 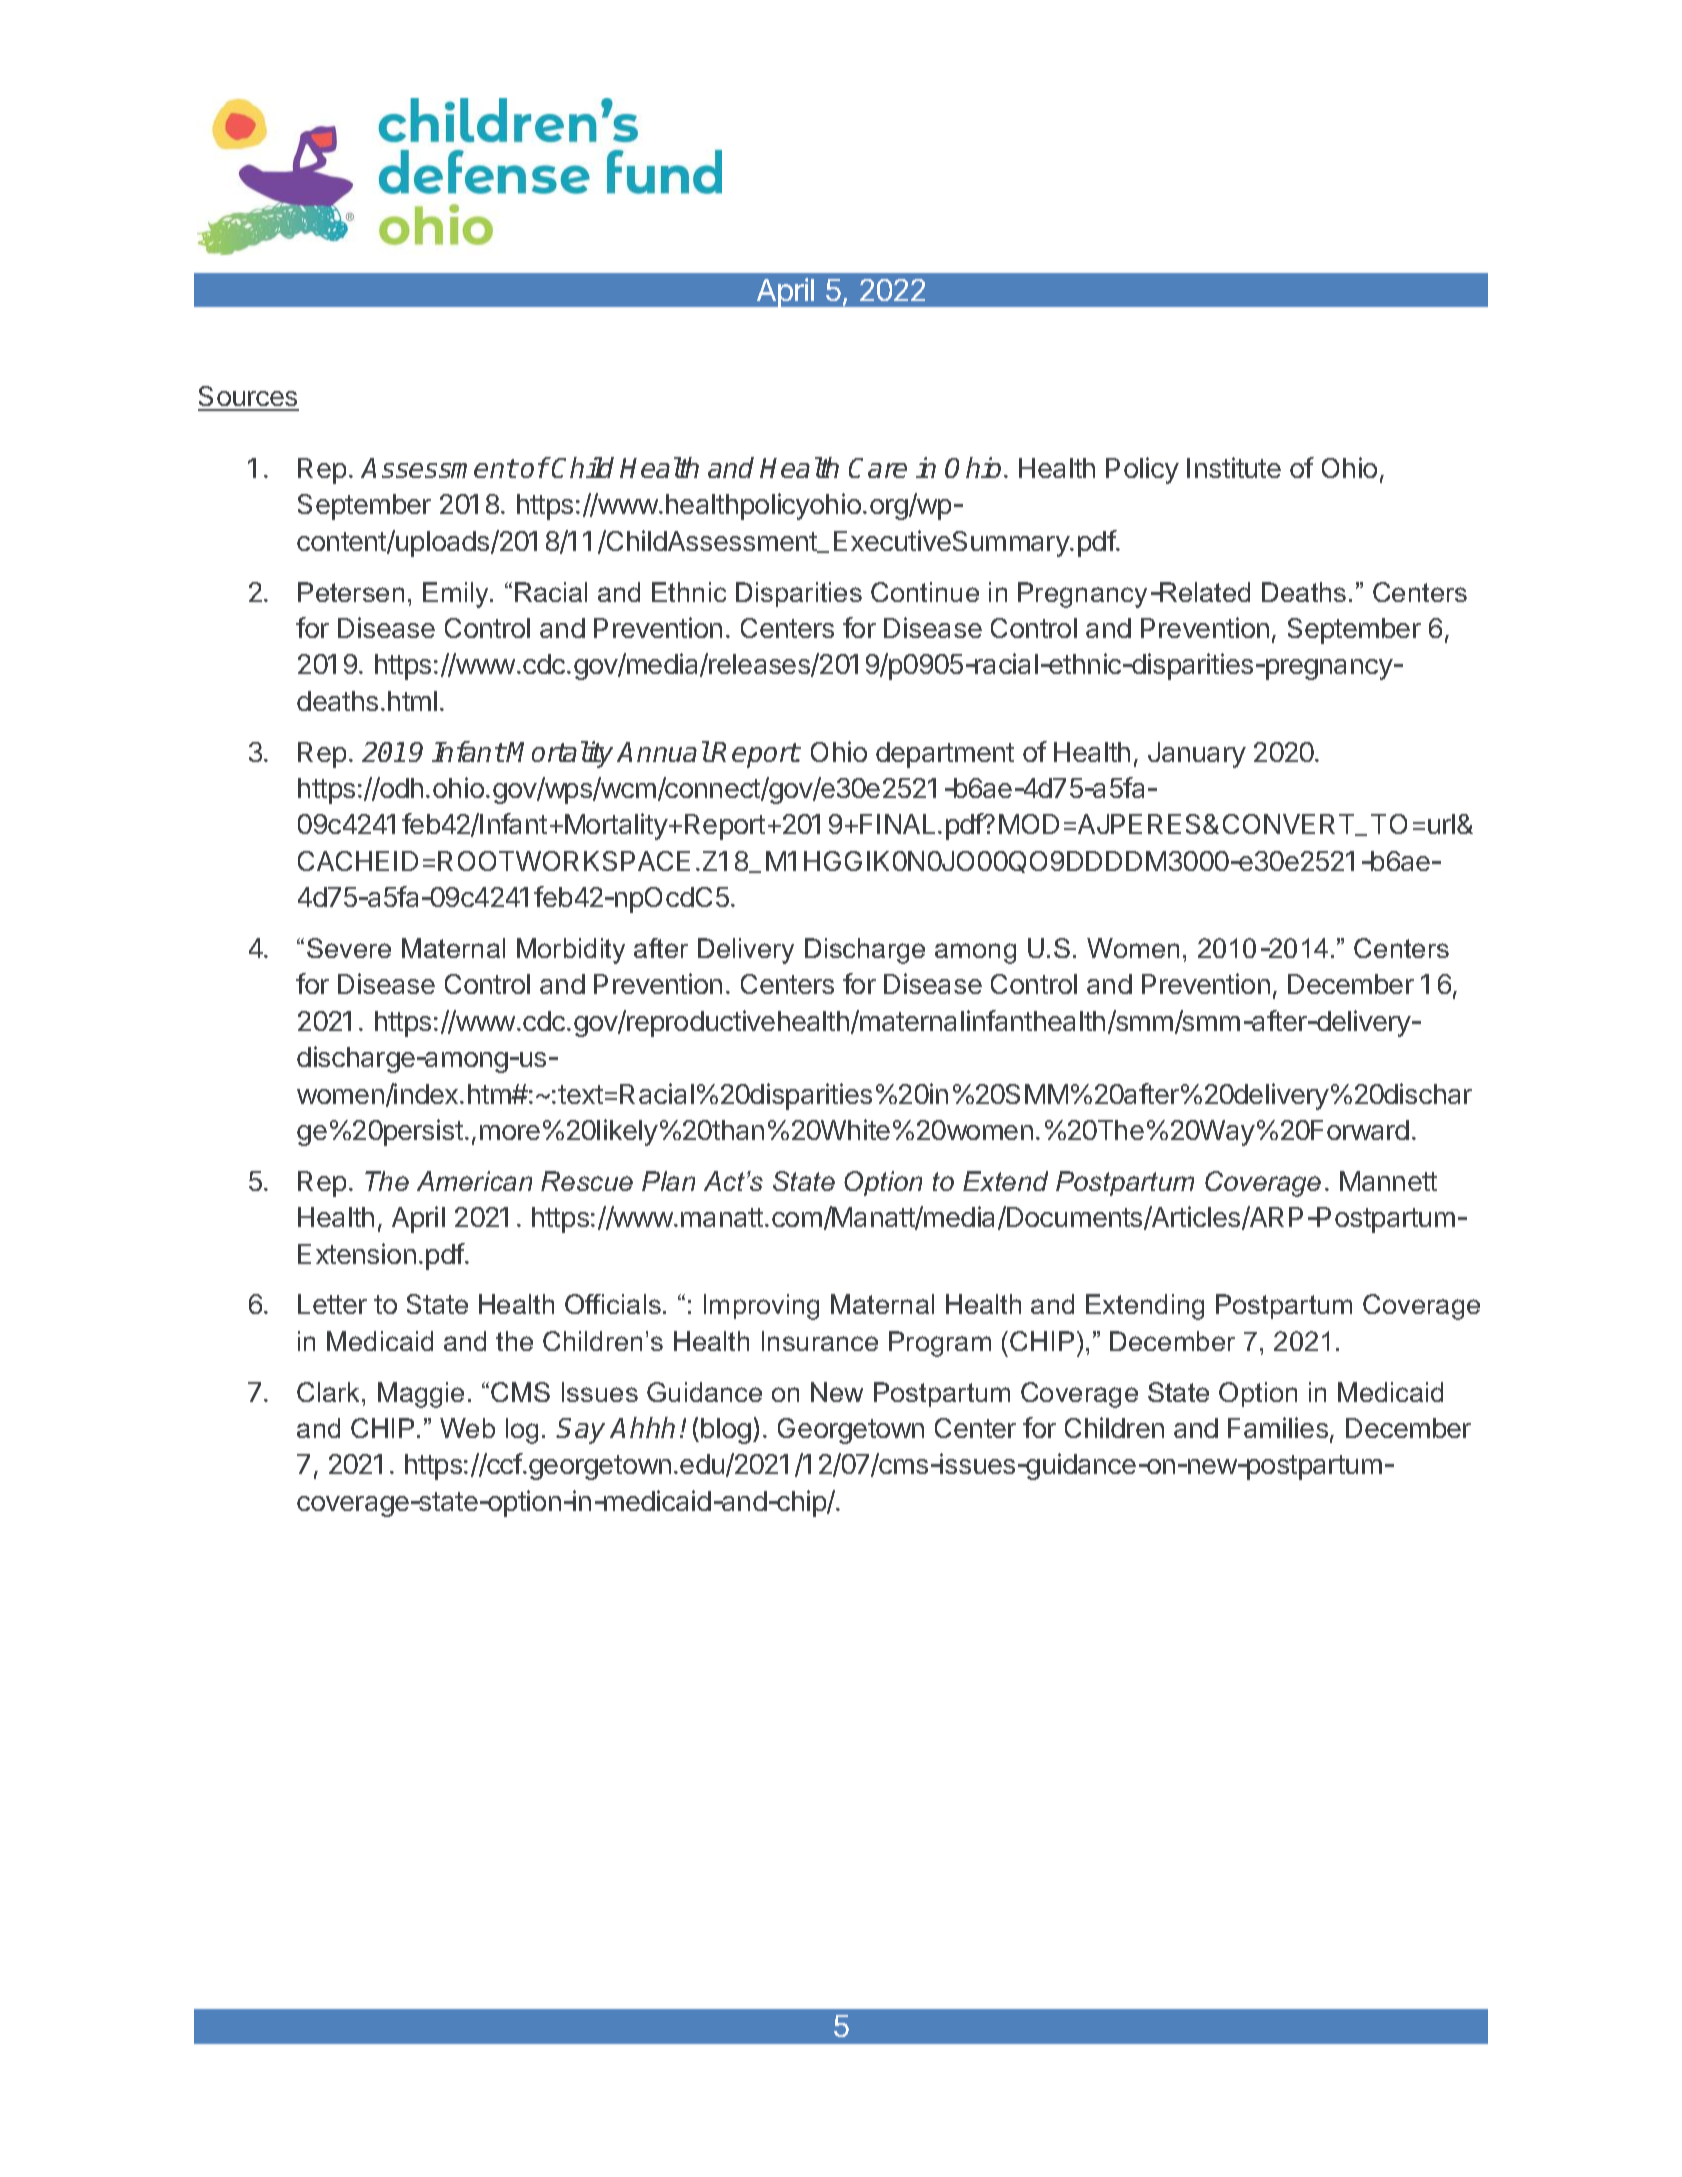 What do you see at coordinates (726, 1431) in the image?
I see `blog` at bounding box center [726, 1431].
